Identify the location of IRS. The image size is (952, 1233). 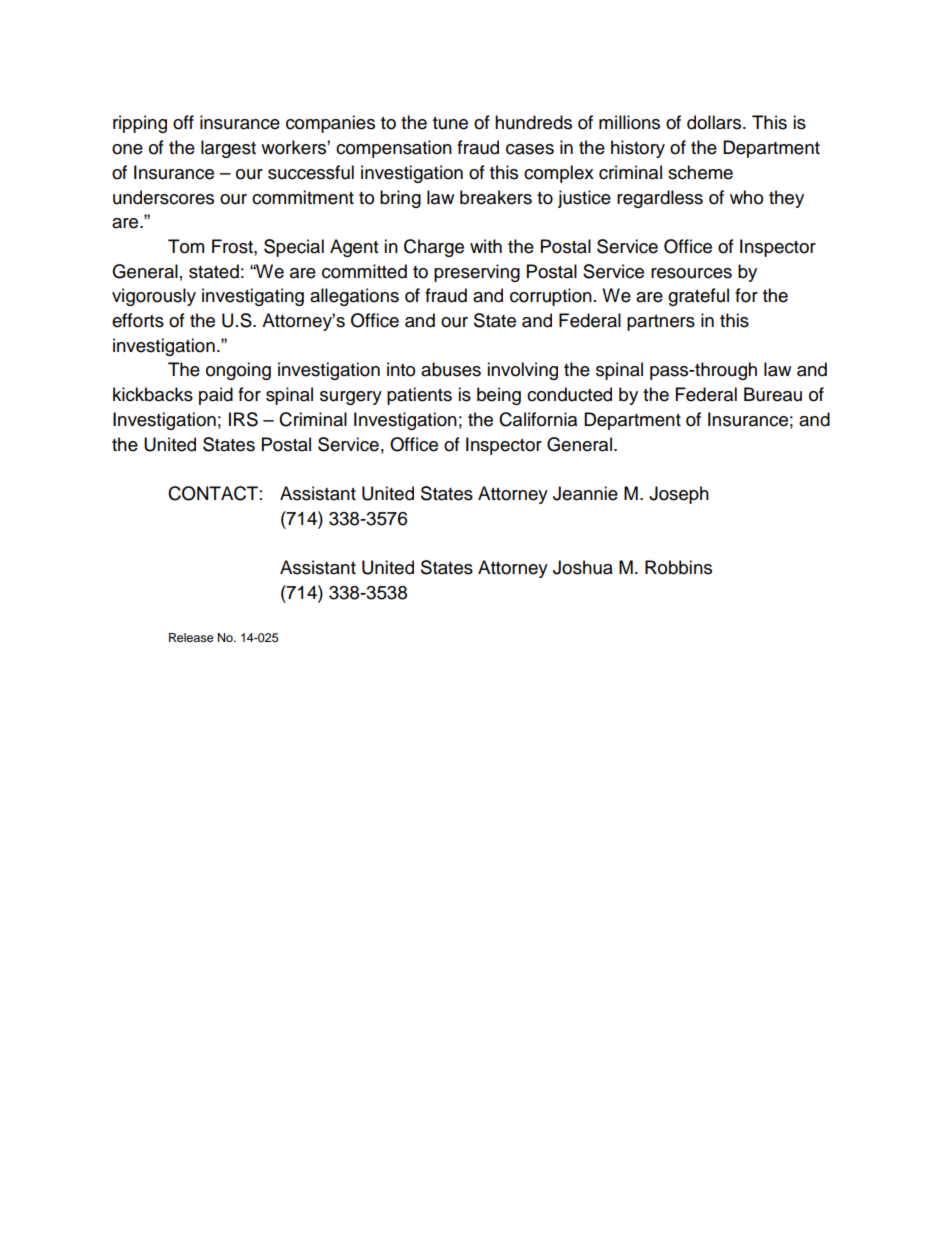
(243, 419).
